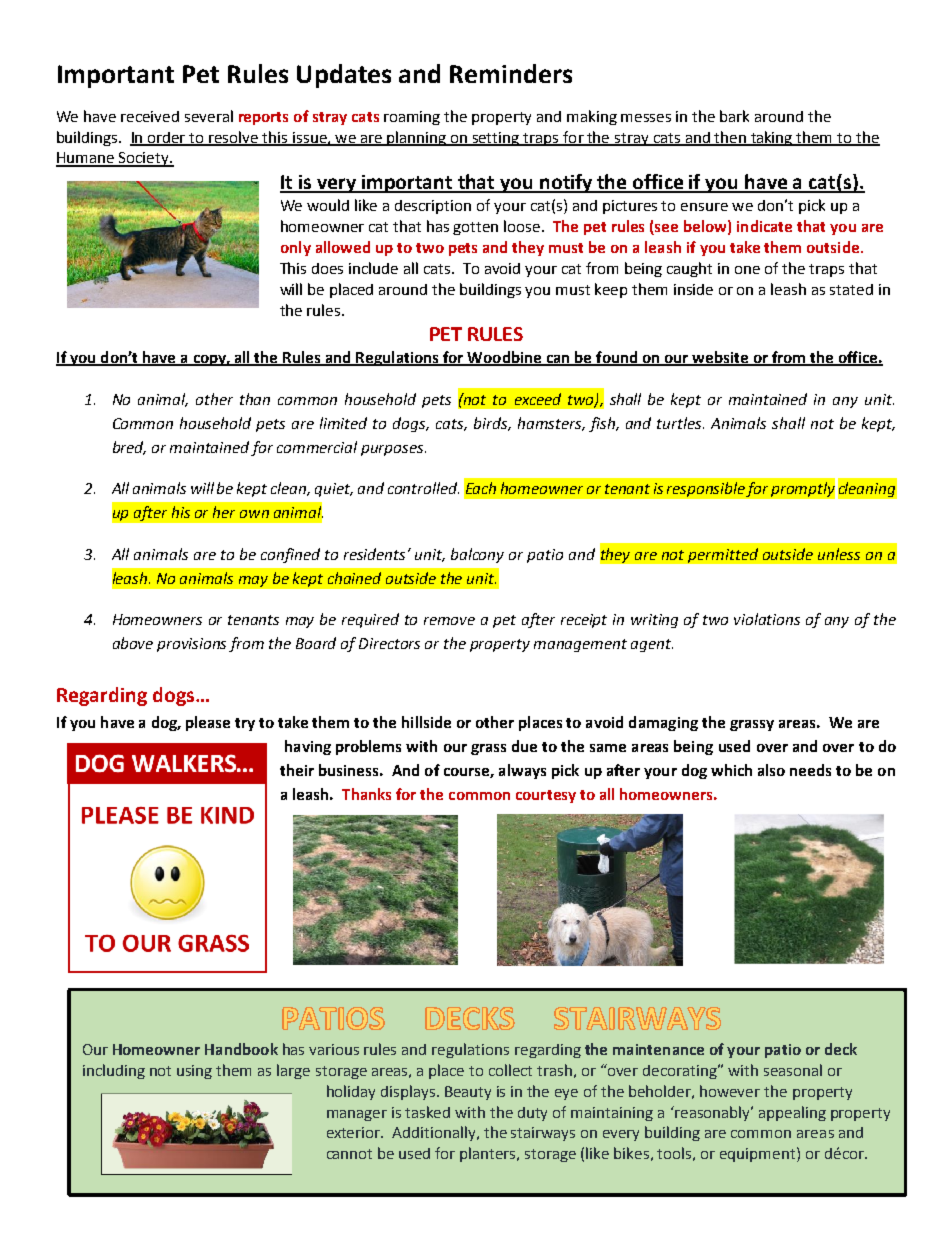  Describe the element at coordinates (734, 116) in the image. I see `bark` at that location.
